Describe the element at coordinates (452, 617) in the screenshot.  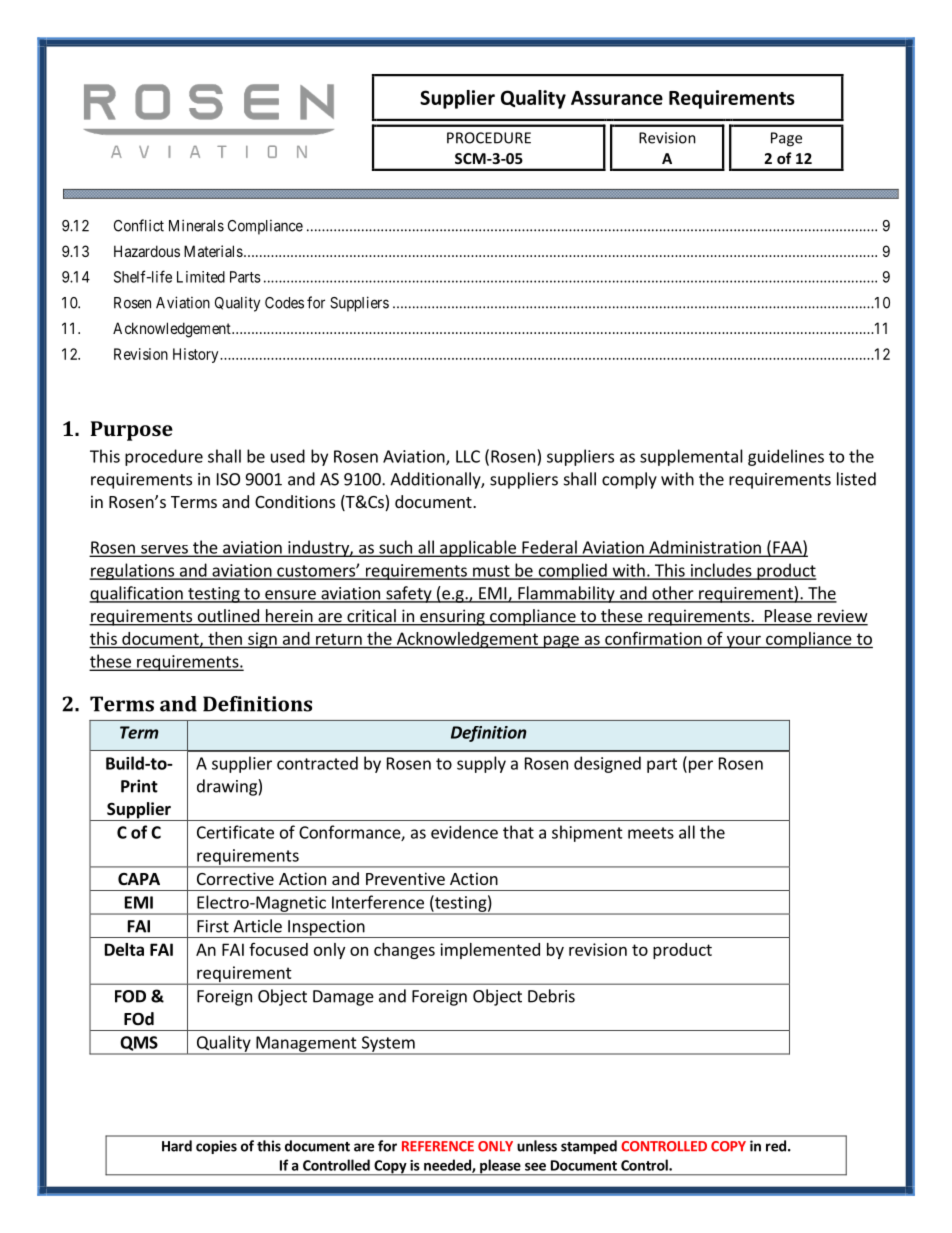
I see `ensuring` at that location.
